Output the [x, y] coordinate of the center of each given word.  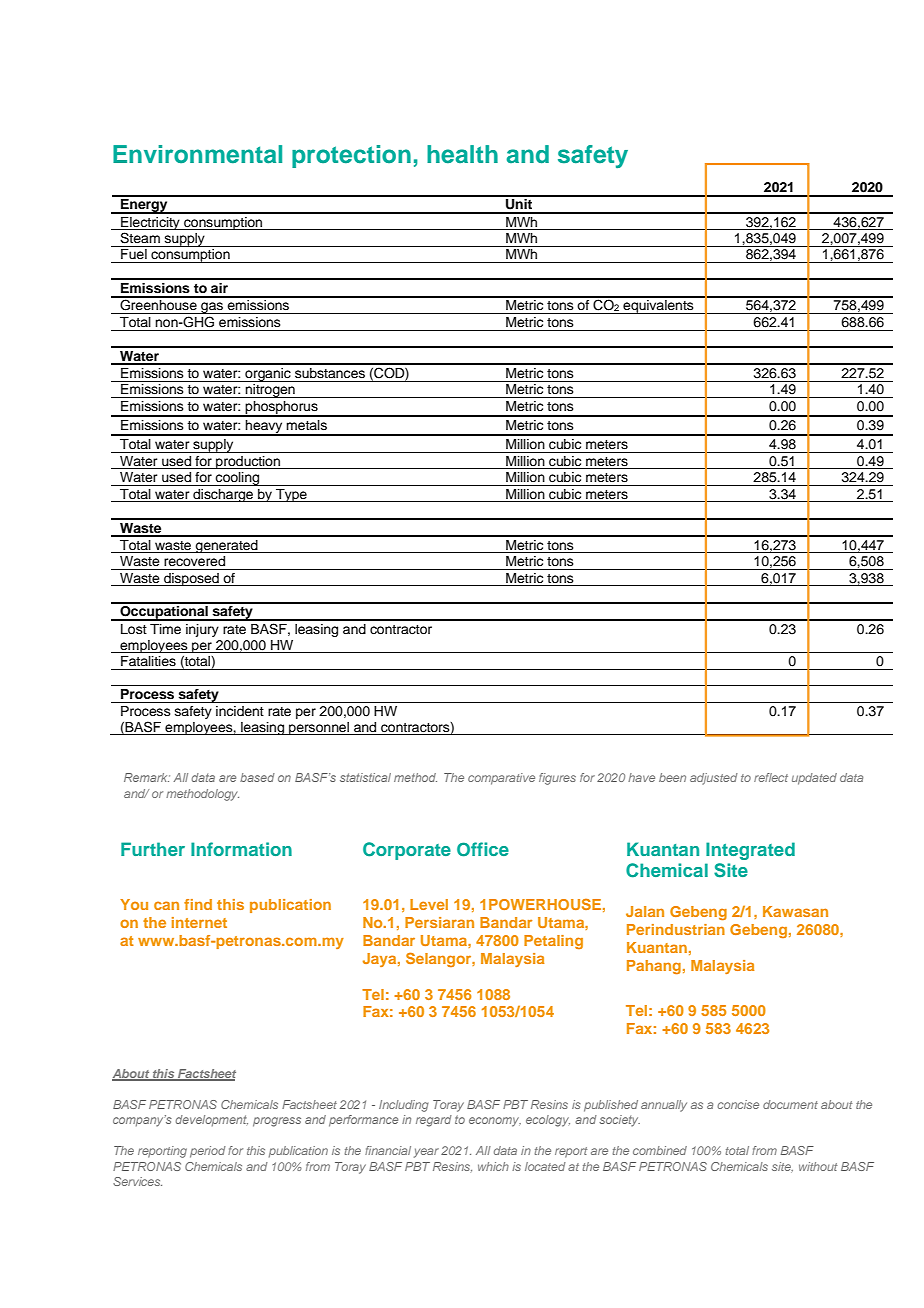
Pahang [654, 967]
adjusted [714, 779]
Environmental [197, 154]
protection [351, 156]
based [257, 777]
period [208, 1152]
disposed [191, 579]
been [672, 777]
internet [199, 922]
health [462, 154]
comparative [501, 779]
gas [212, 308]
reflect [771, 777]
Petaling [553, 942]
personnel [319, 728]
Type [291, 495]
